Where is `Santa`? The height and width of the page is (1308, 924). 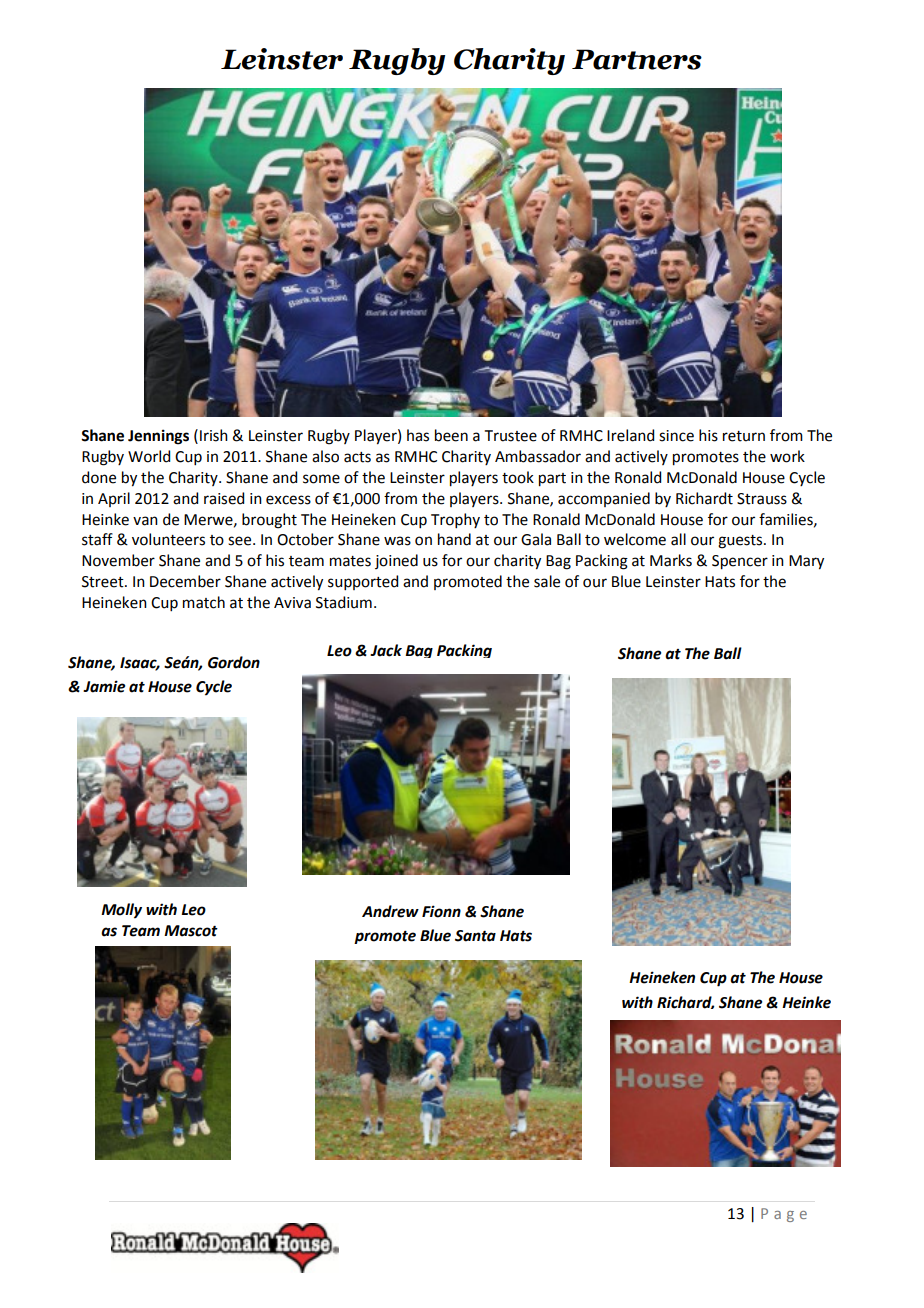 Santa is located at coordinates (475, 936).
